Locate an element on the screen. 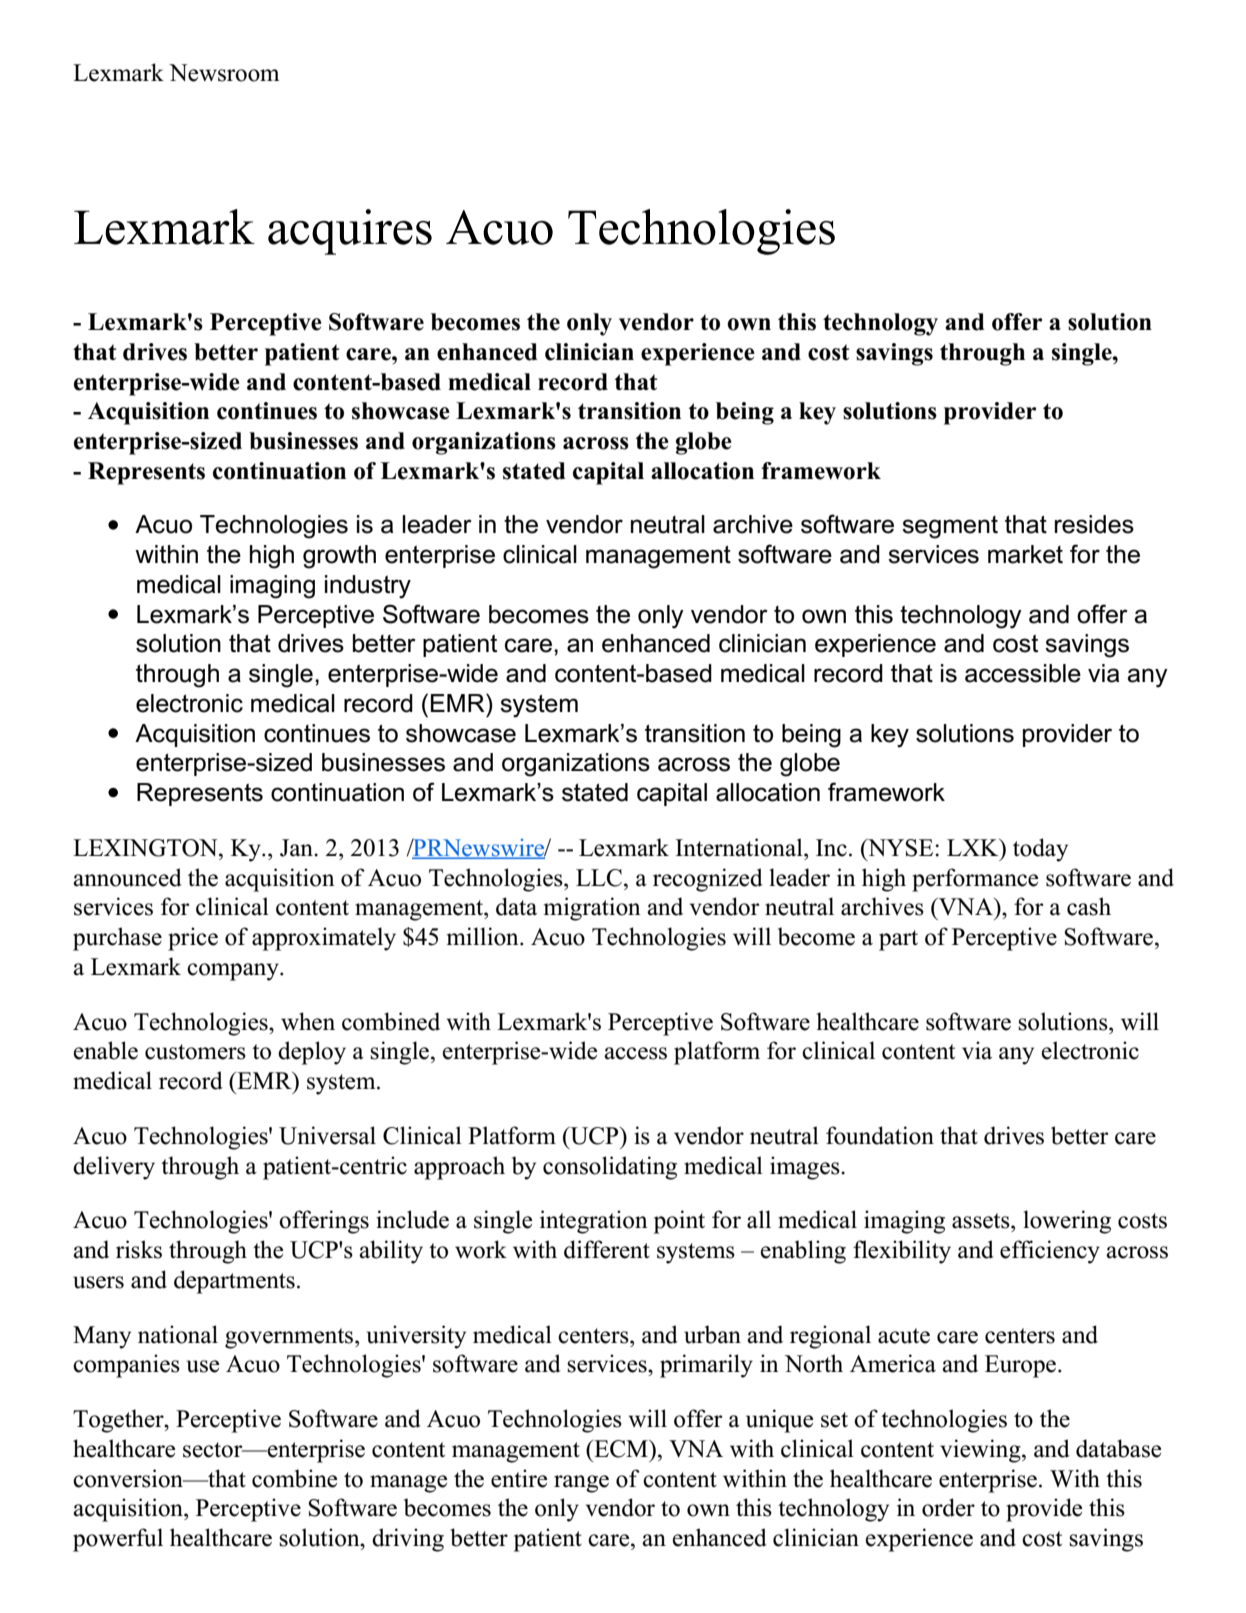  powerful is located at coordinates (118, 1540).
